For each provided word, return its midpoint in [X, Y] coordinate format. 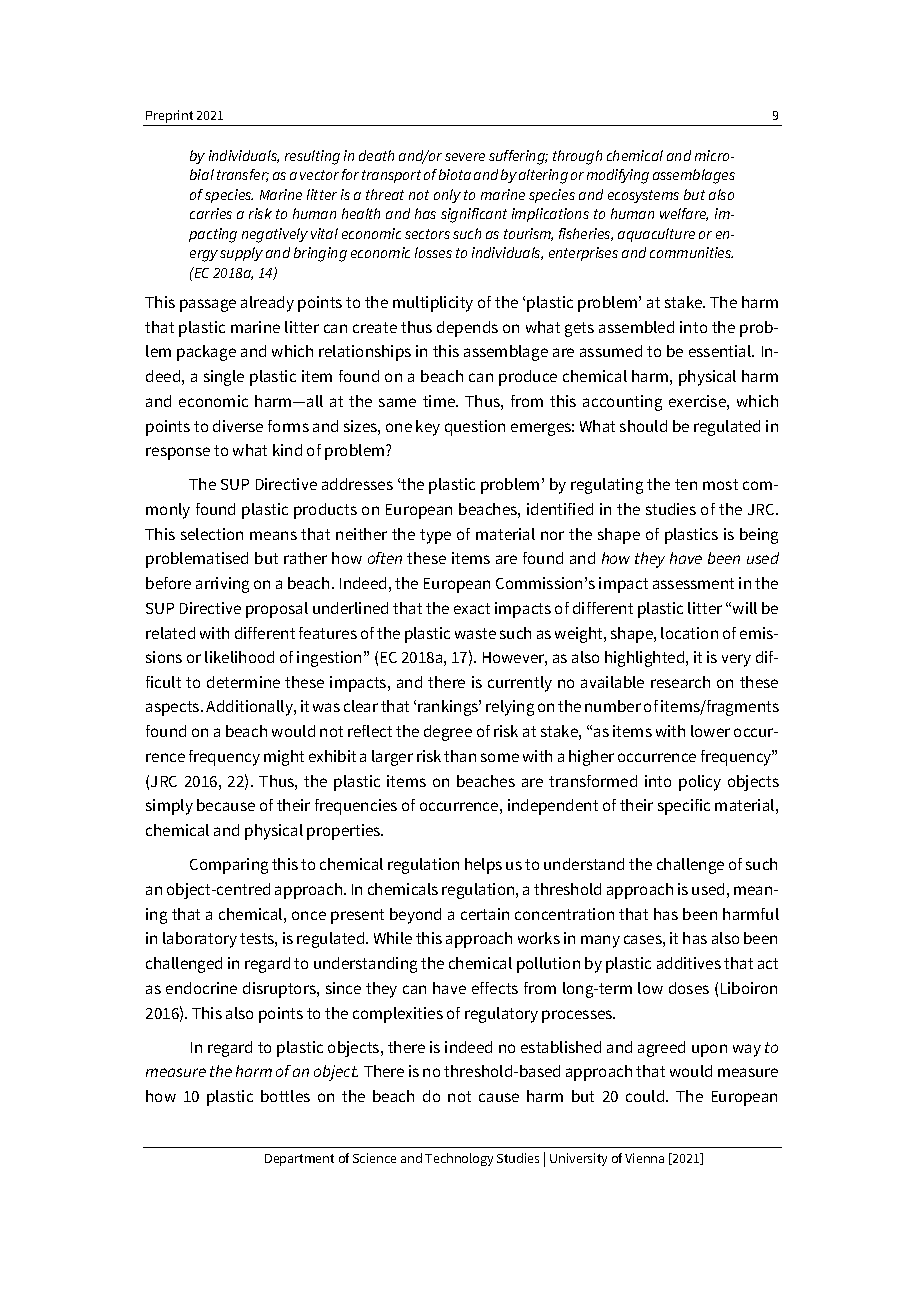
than [460, 756]
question [475, 428]
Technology [459, 1159]
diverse [238, 426]
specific [684, 807]
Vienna [644, 1158]
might [284, 758]
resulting [312, 157]
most [720, 484]
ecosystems [643, 196]
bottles [285, 1096]
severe [465, 157]
